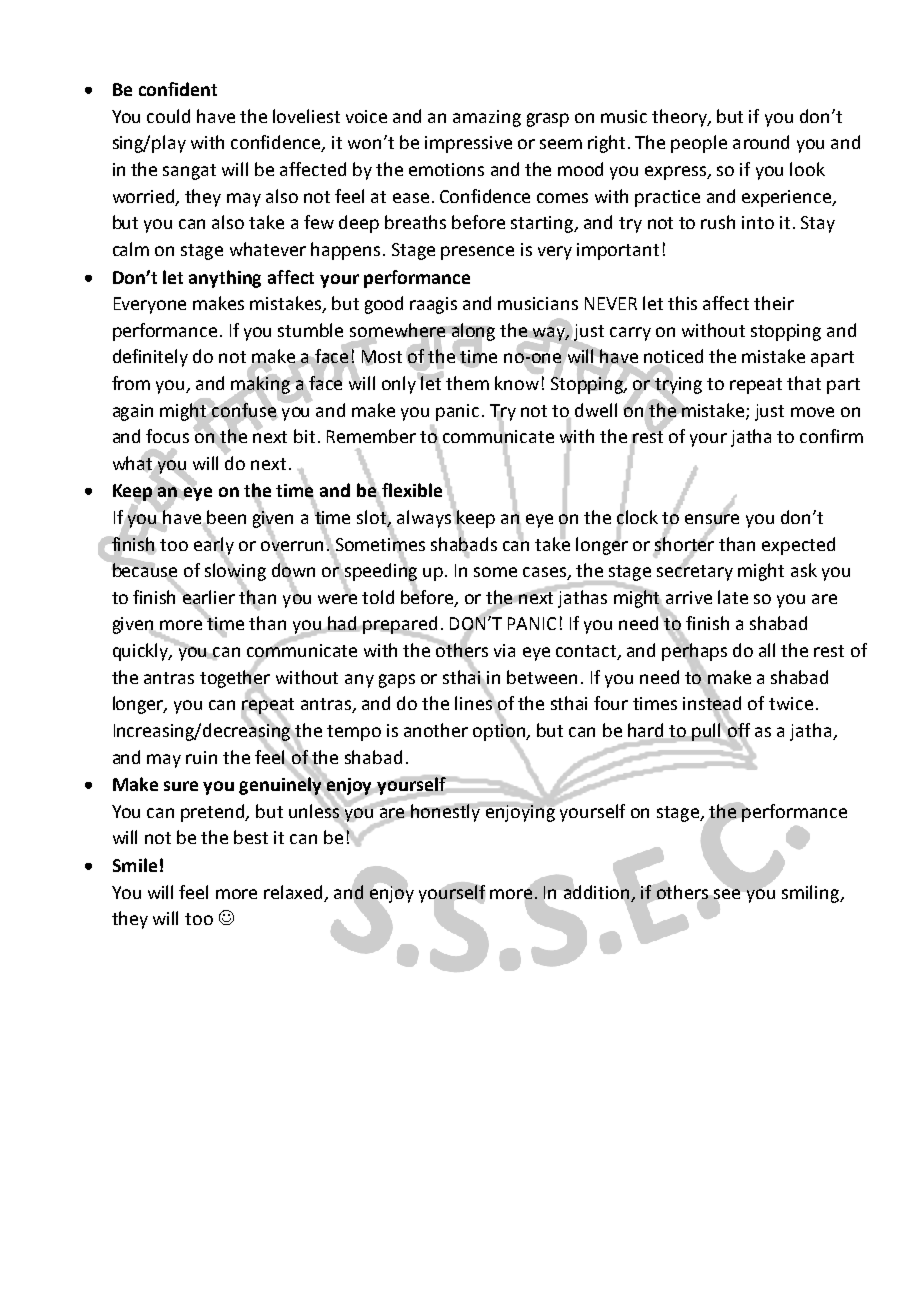 The width and height of the screenshot is (924, 1308). I want to click on that, so click(804, 383).
